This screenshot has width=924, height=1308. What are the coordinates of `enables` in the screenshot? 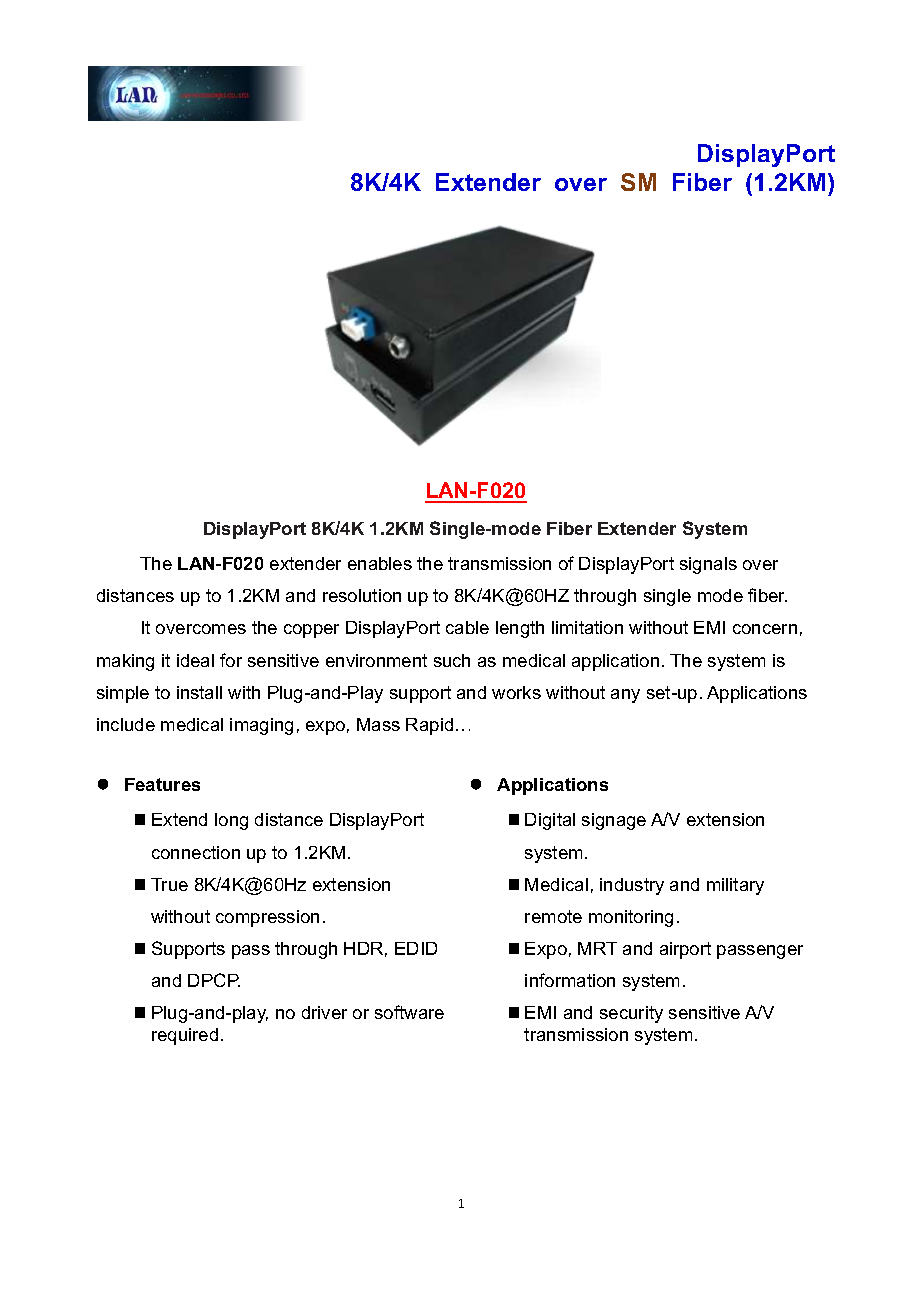 It's located at (380, 563).
